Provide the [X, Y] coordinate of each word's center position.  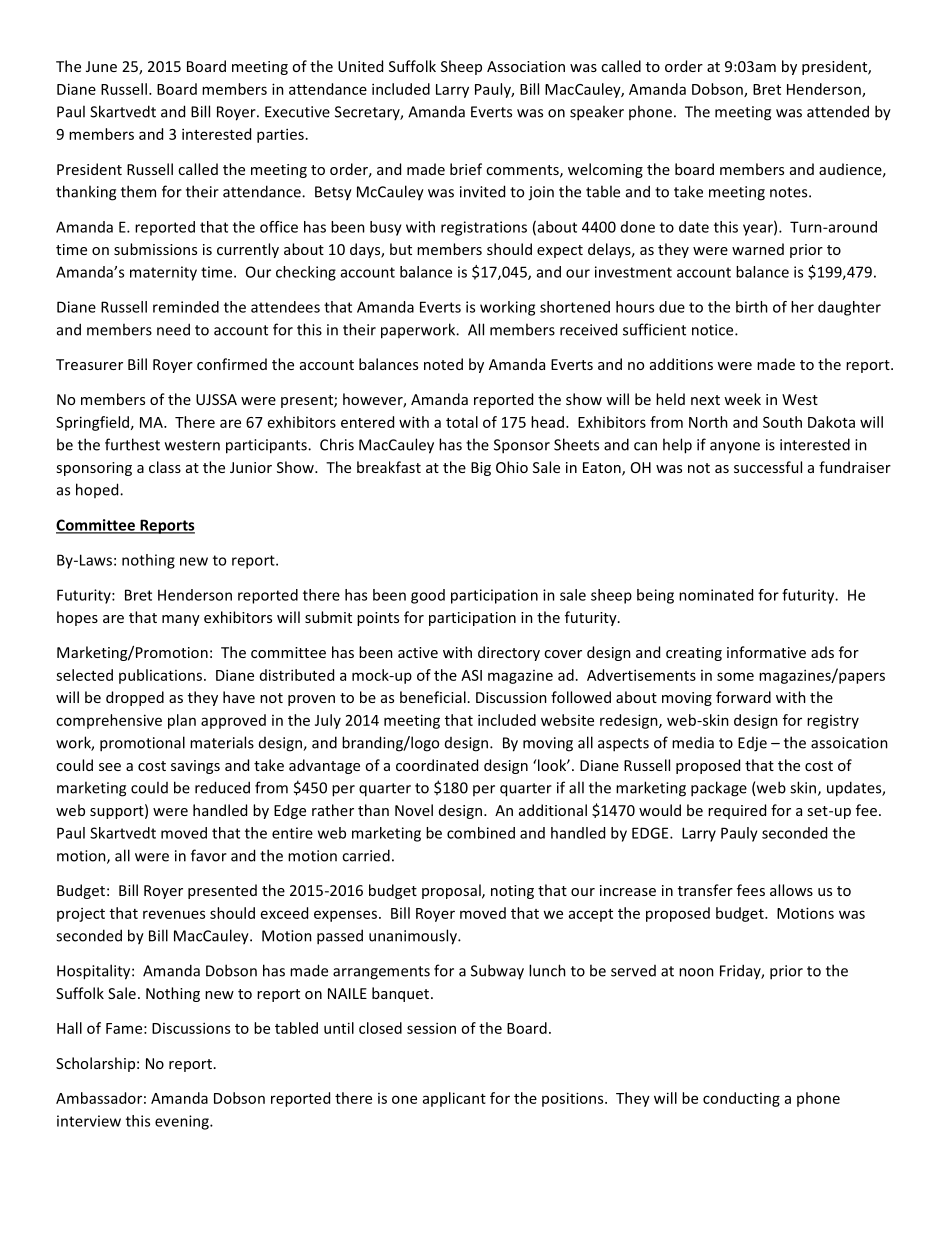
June [101, 66]
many [181, 620]
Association [526, 66]
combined [481, 833]
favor [209, 855]
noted [443, 364]
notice [714, 330]
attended [838, 111]
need [173, 329]
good [428, 596]
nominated [716, 595]
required [737, 811]
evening [183, 1122]
